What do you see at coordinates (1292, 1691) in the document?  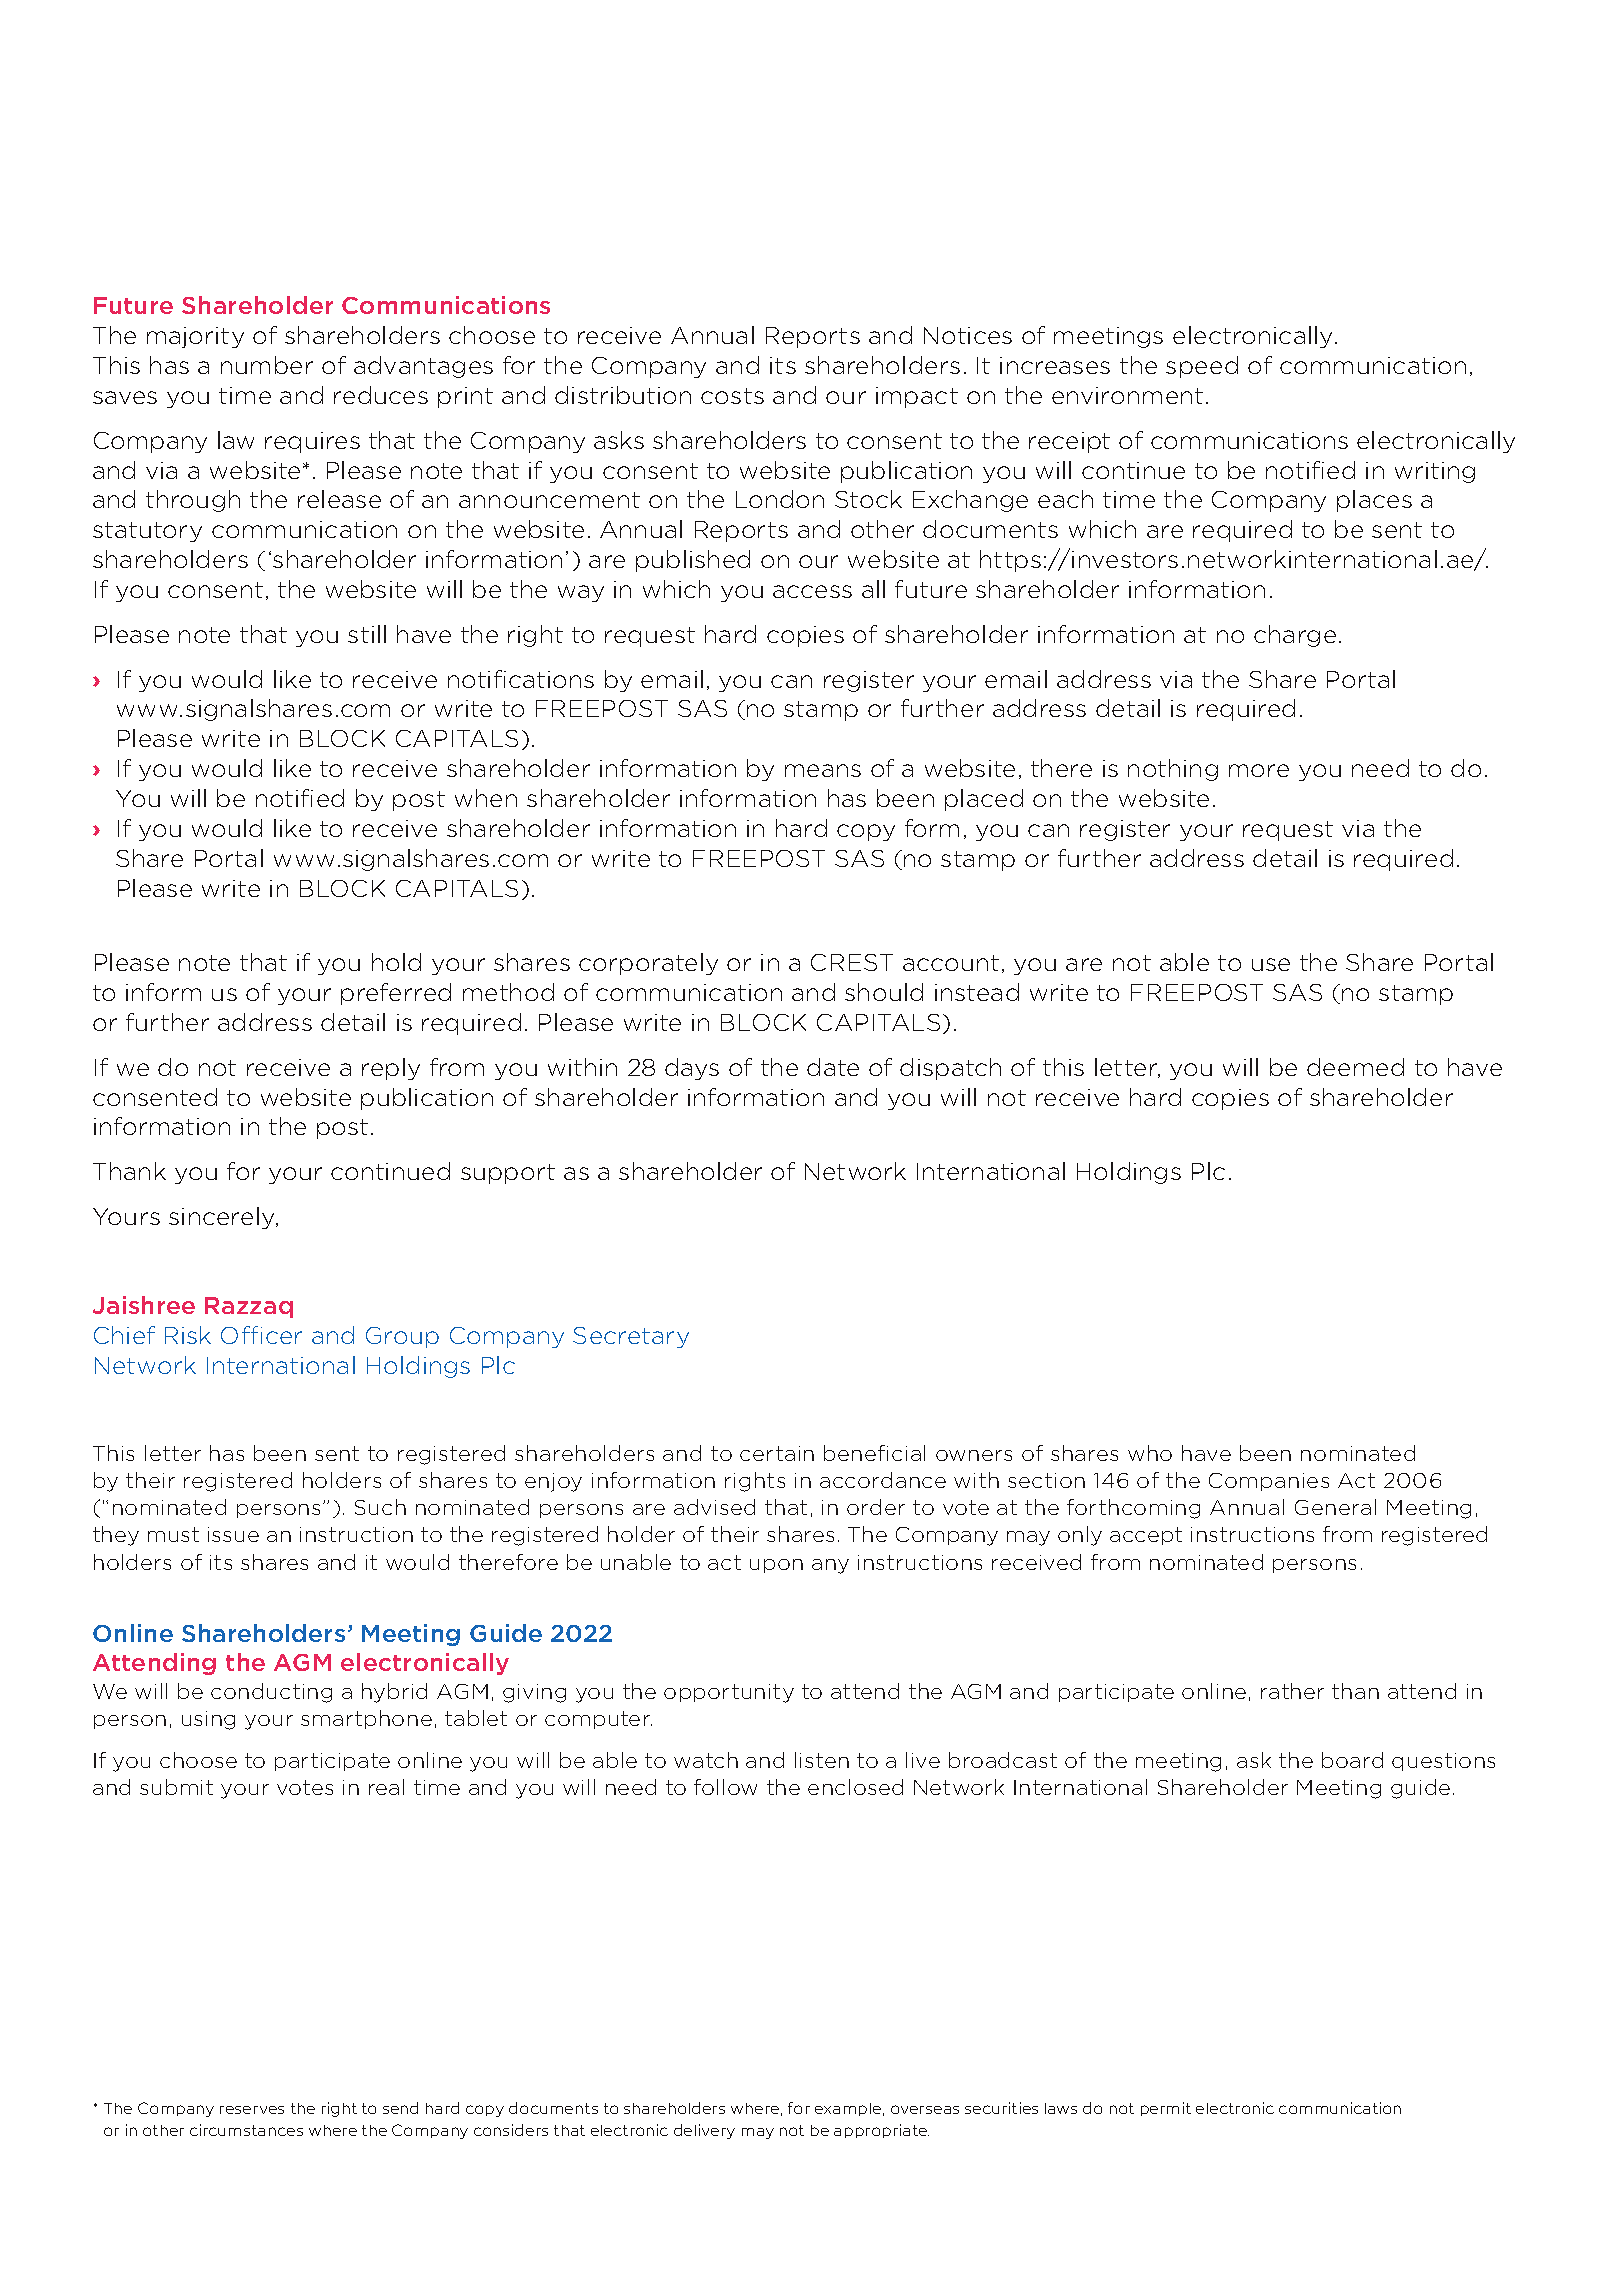 I see `rather` at bounding box center [1292, 1691].
